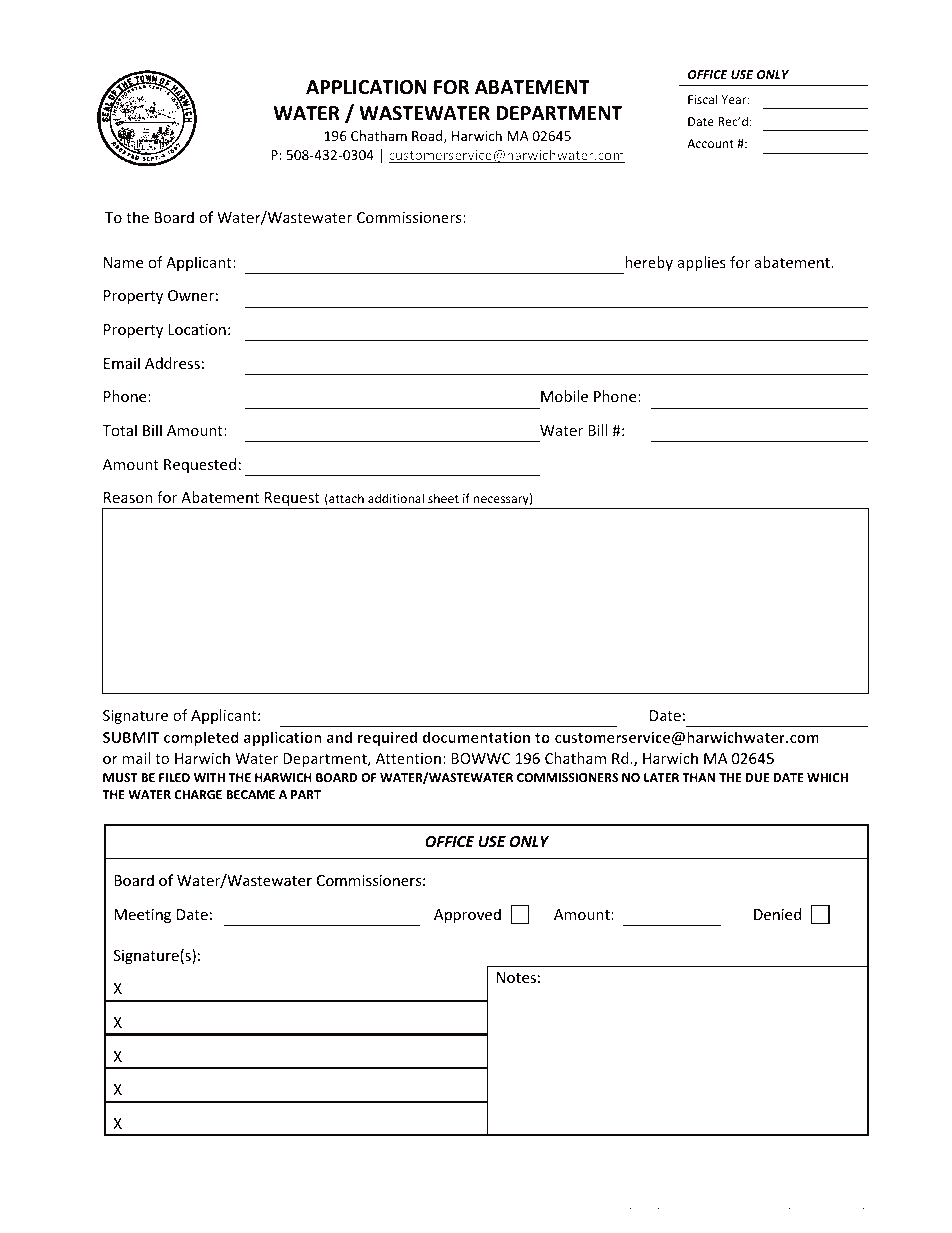 Image resolution: width=952 pixels, height=1233 pixels. Describe the element at coordinates (476, 737) in the screenshot. I see `documentation` at that location.
